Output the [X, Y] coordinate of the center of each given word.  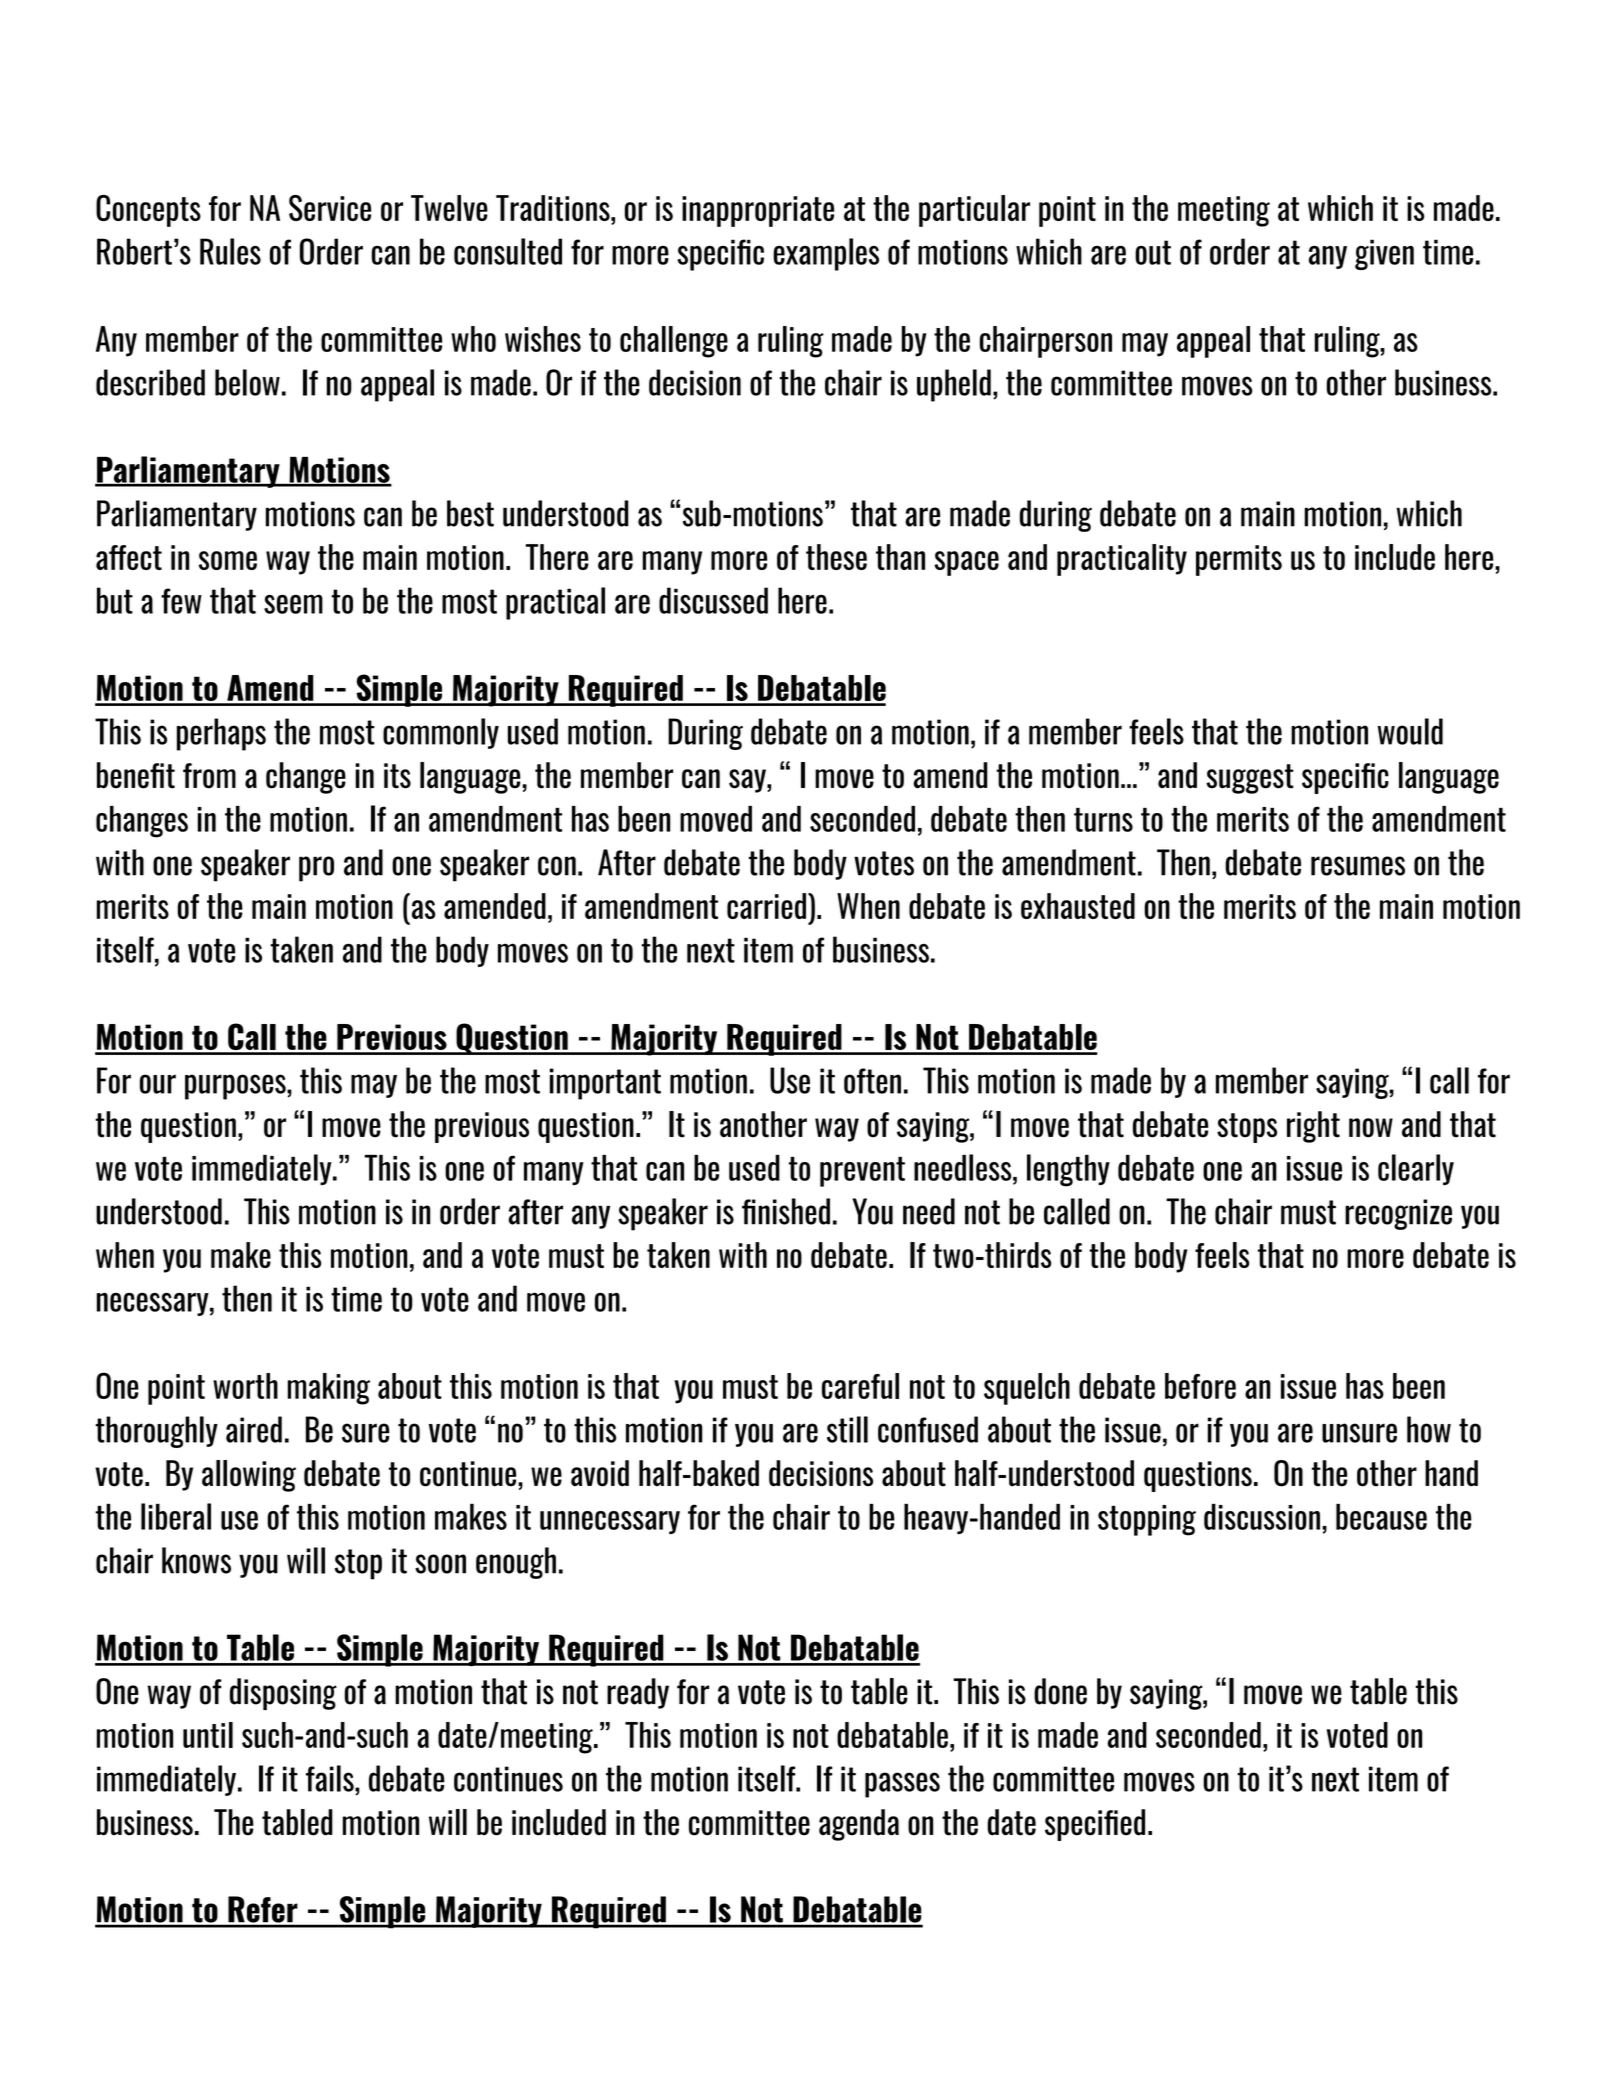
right [1313, 1127]
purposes [236, 1087]
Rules [230, 251]
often [872, 1081]
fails [331, 1778]
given [1384, 254]
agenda [859, 1825]
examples [826, 254]
